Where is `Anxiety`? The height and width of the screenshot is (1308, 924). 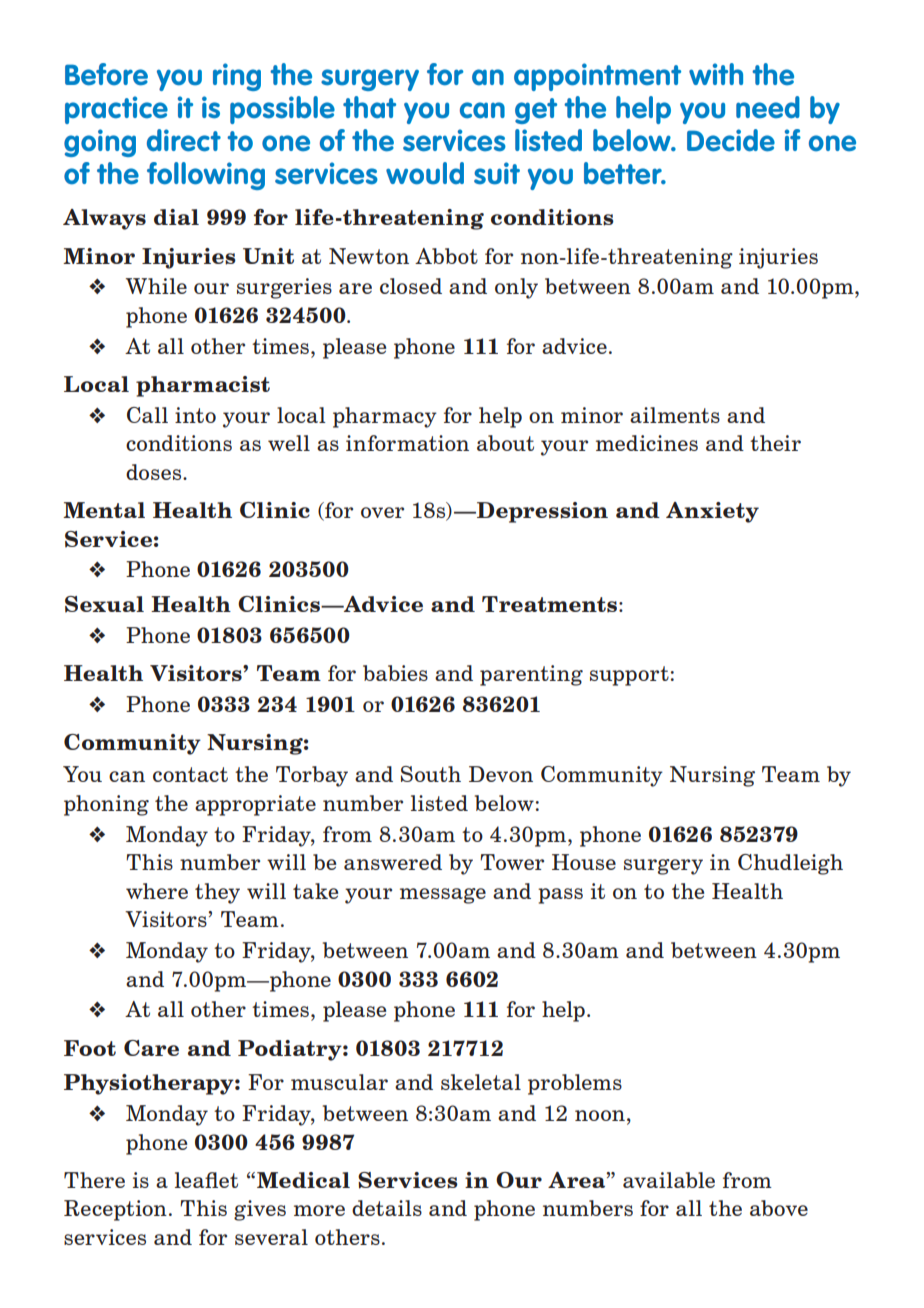 Anxiety is located at coordinates (712, 512).
